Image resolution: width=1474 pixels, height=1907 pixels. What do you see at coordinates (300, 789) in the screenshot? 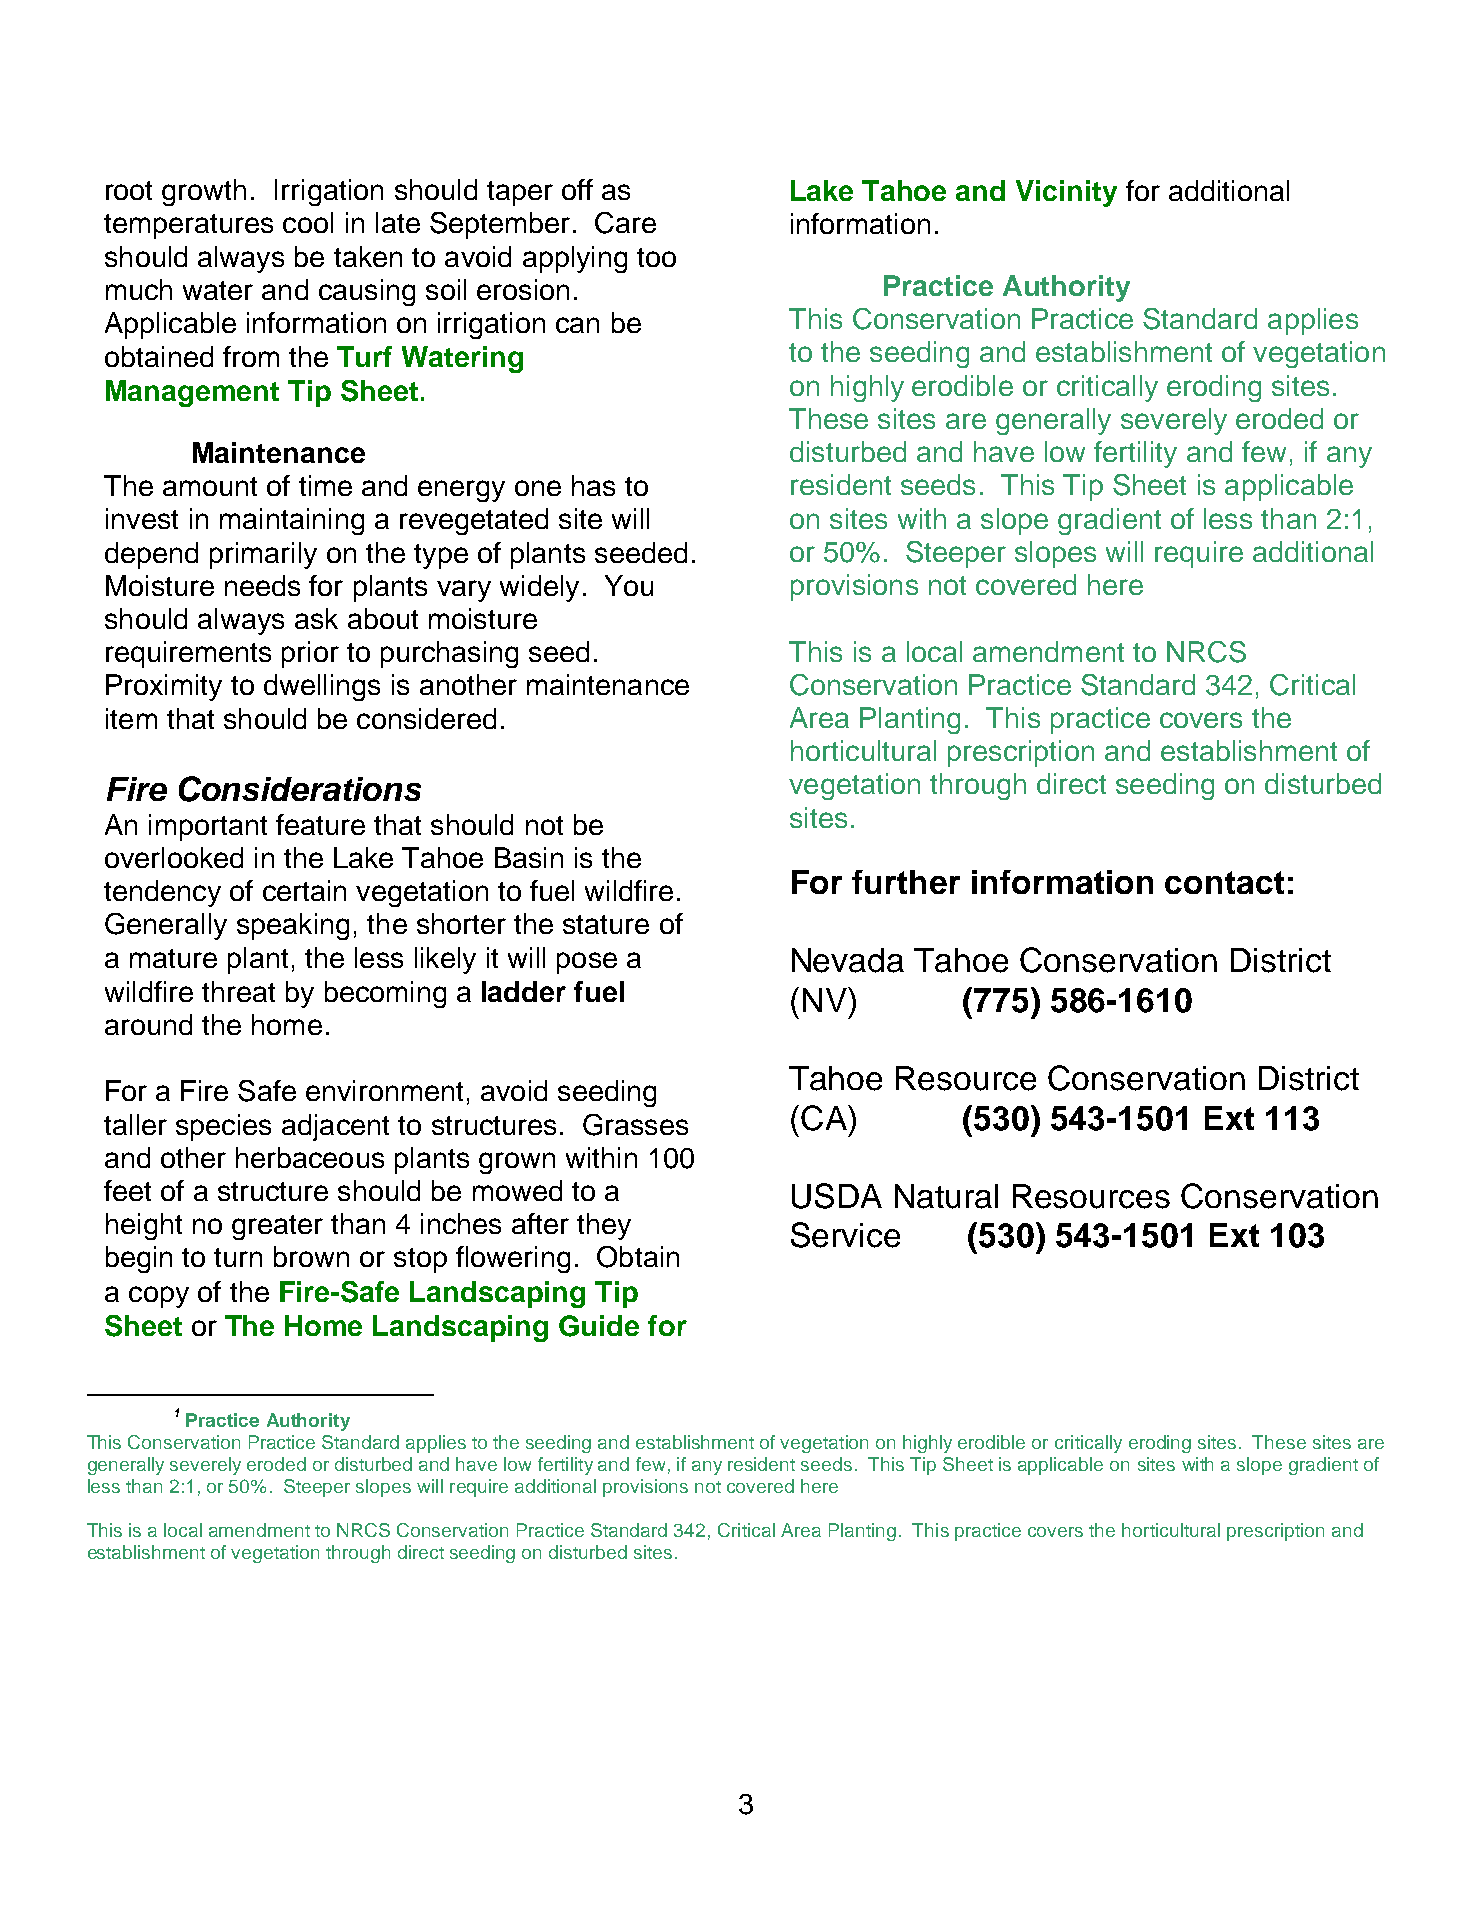
I see `Considerations` at bounding box center [300, 789].
